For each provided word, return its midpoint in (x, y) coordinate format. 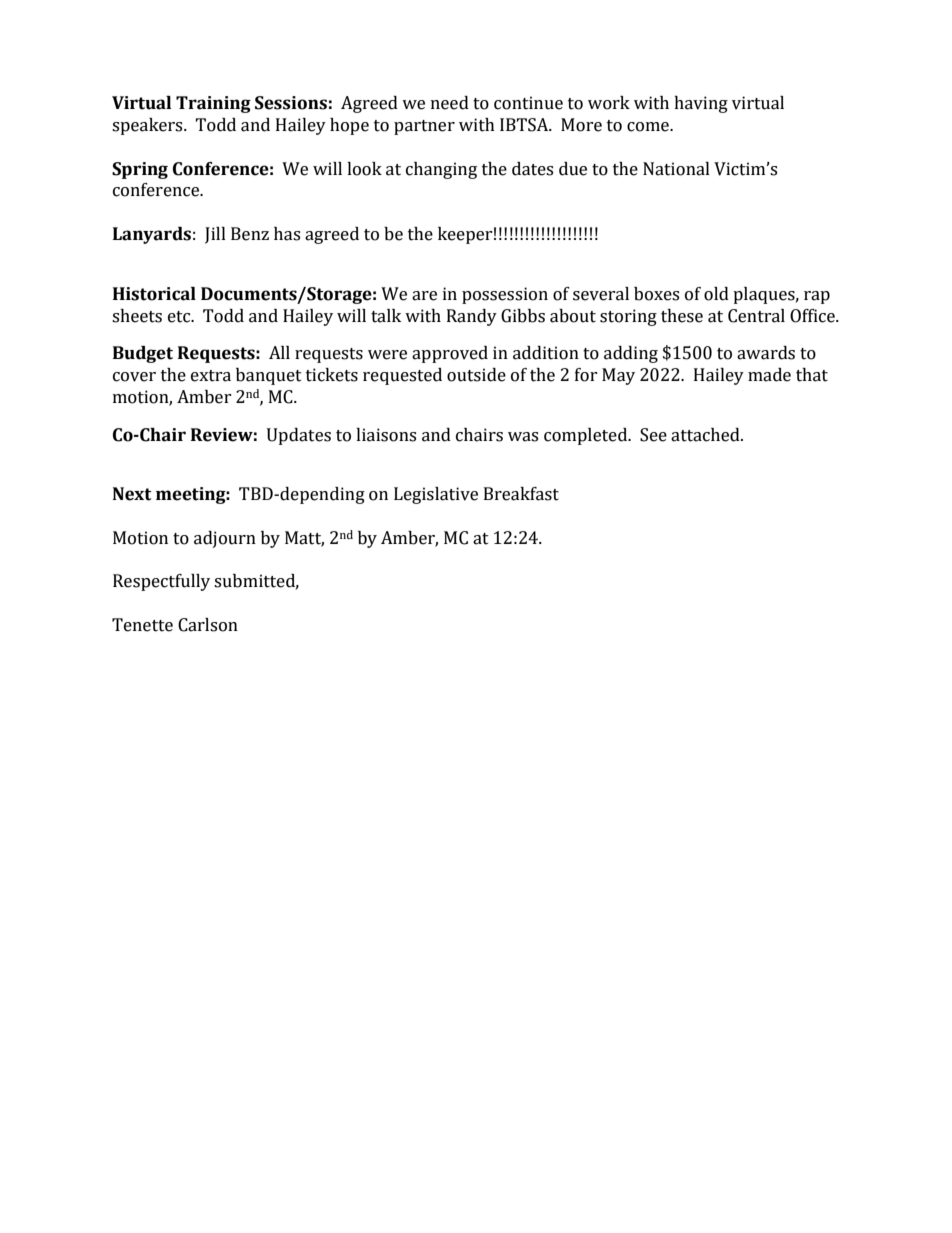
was (523, 437)
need (450, 103)
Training (213, 104)
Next (132, 494)
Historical (154, 294)
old (716, 294)
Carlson (208, 625)
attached (706, 435)
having (701, 104)
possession (505, 295)
